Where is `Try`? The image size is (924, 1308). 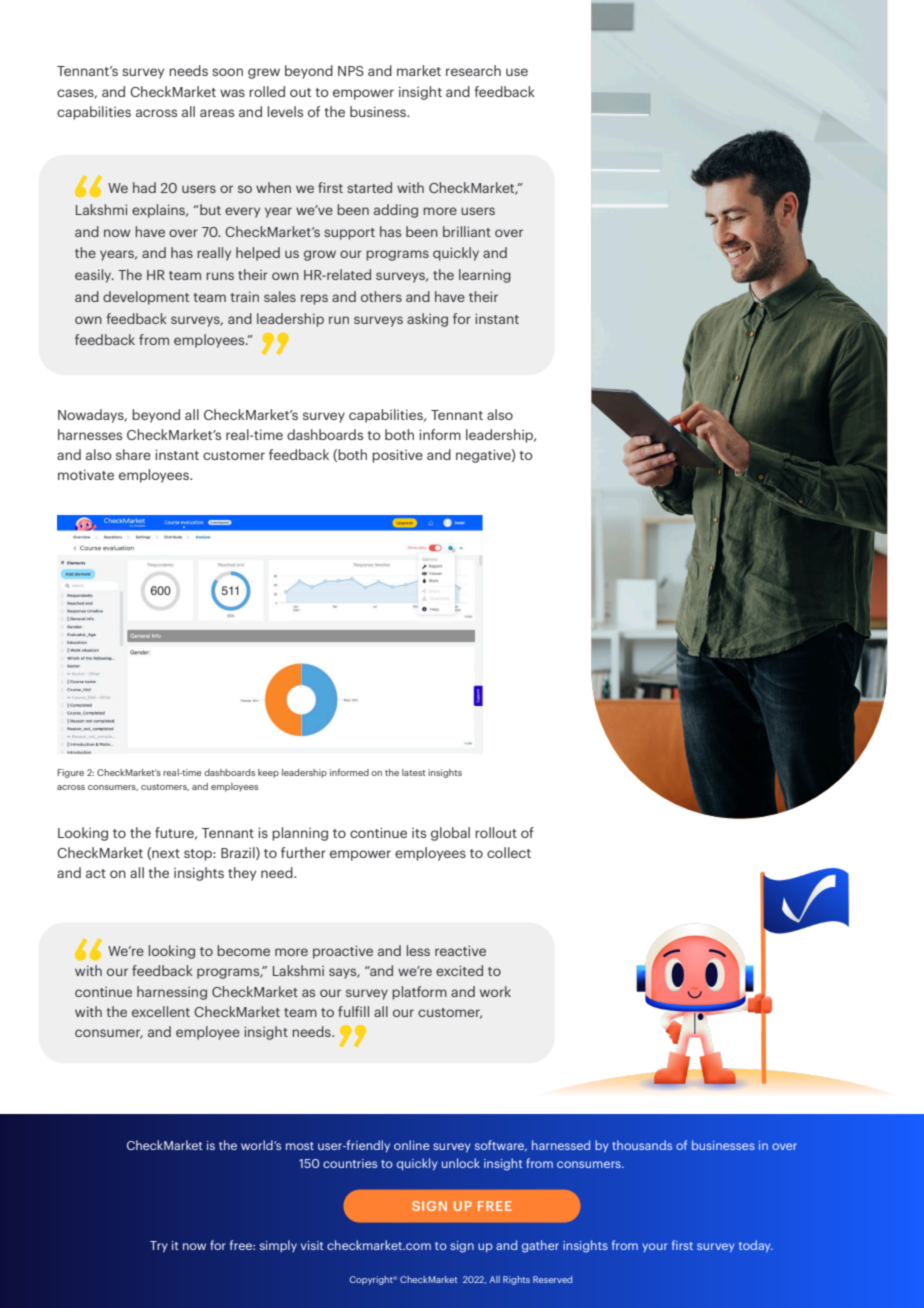 Try is located at coordinates (159, 1246).
